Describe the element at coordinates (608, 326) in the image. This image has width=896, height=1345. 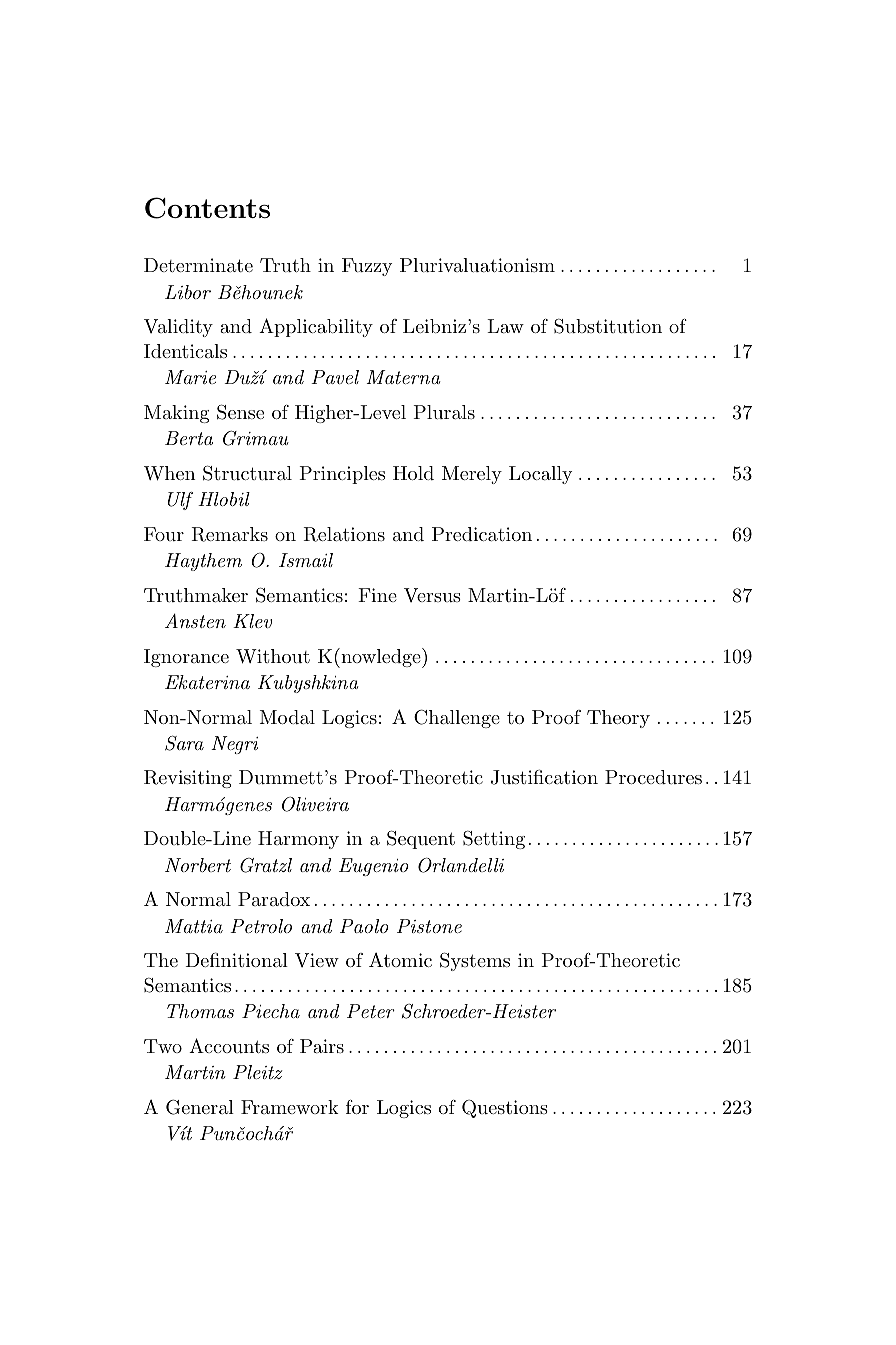
I see `Substitution` at that location.
